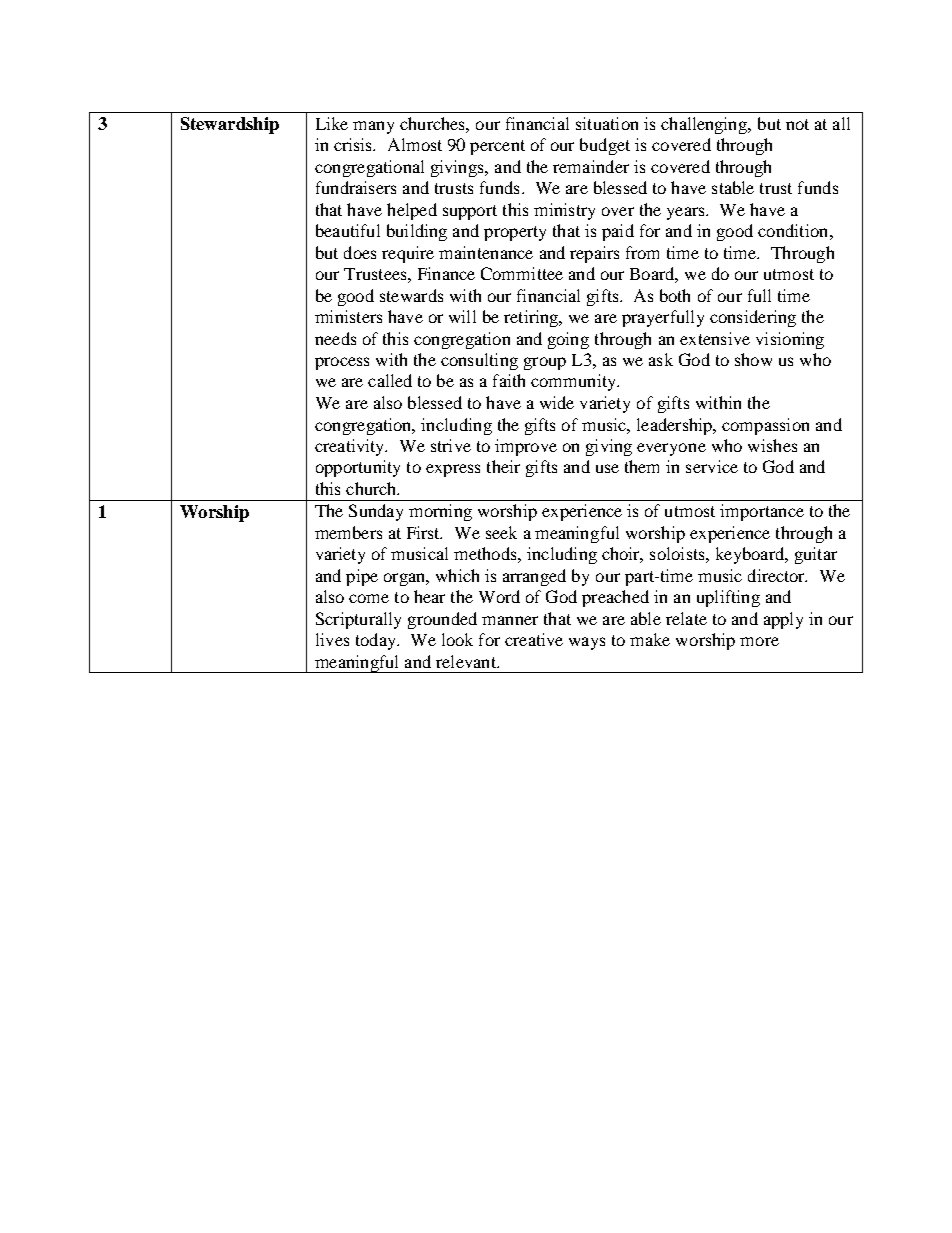 The image size is (952, 1233). I want to click on ways, so click(587, 643).
